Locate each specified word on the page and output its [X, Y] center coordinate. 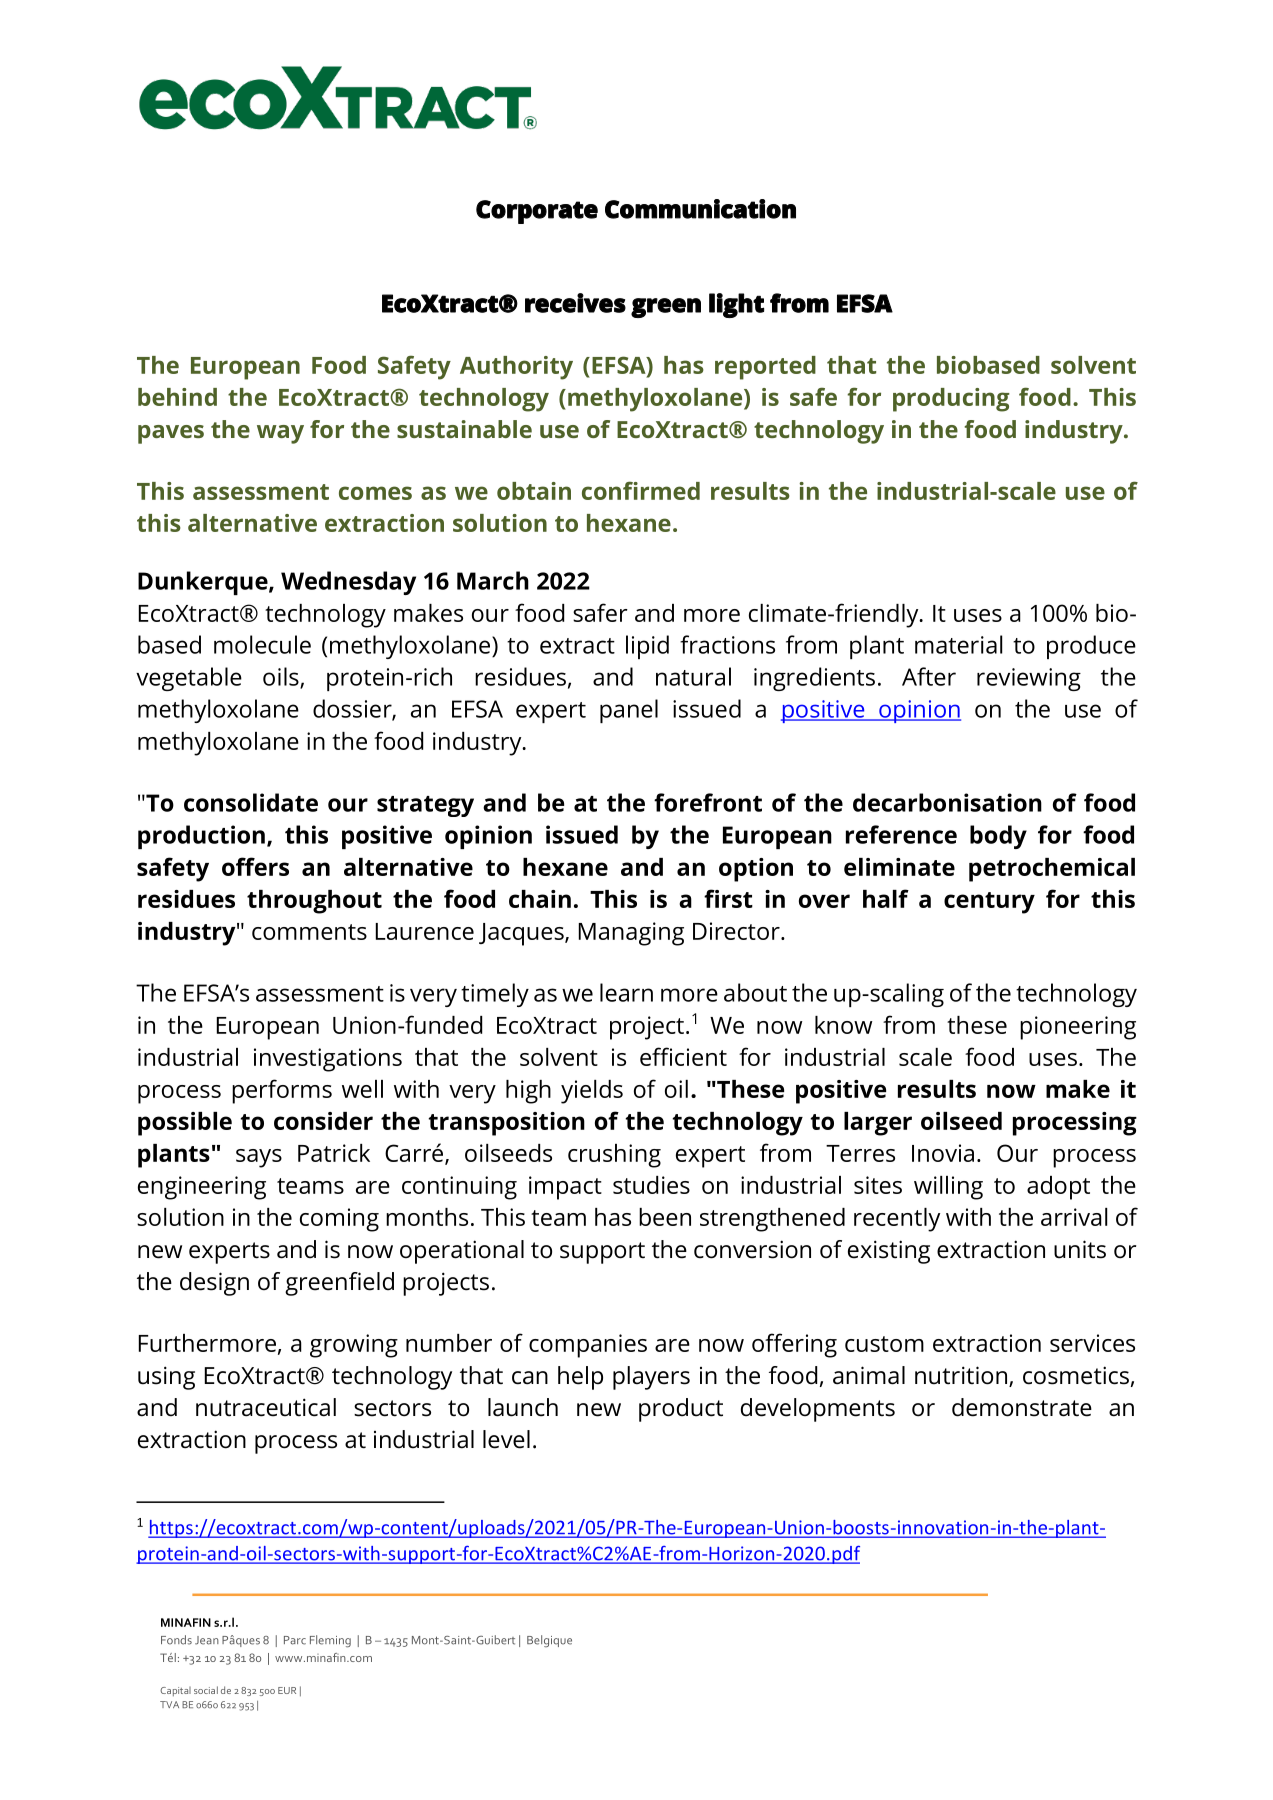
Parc [295, 1640]
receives [575, 303]
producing [951, 400]
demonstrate [1022, 1407]
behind [177, 397]
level [506, 1439]
